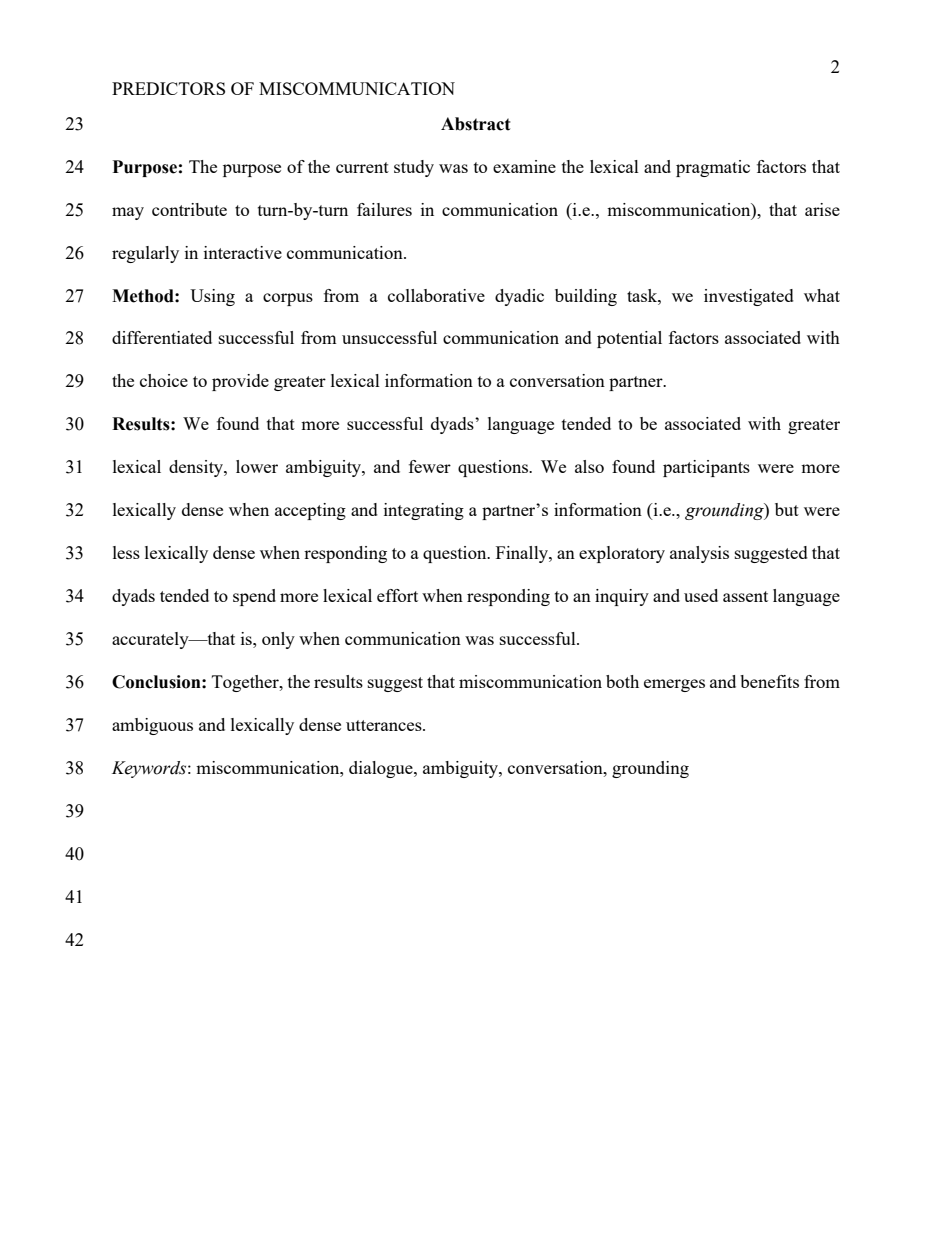 The width and height of the image is (952, 1233). What do you see at coordinates (152, 726) in the image?
I see `ambiguous` at bounding box center [152, 726].
